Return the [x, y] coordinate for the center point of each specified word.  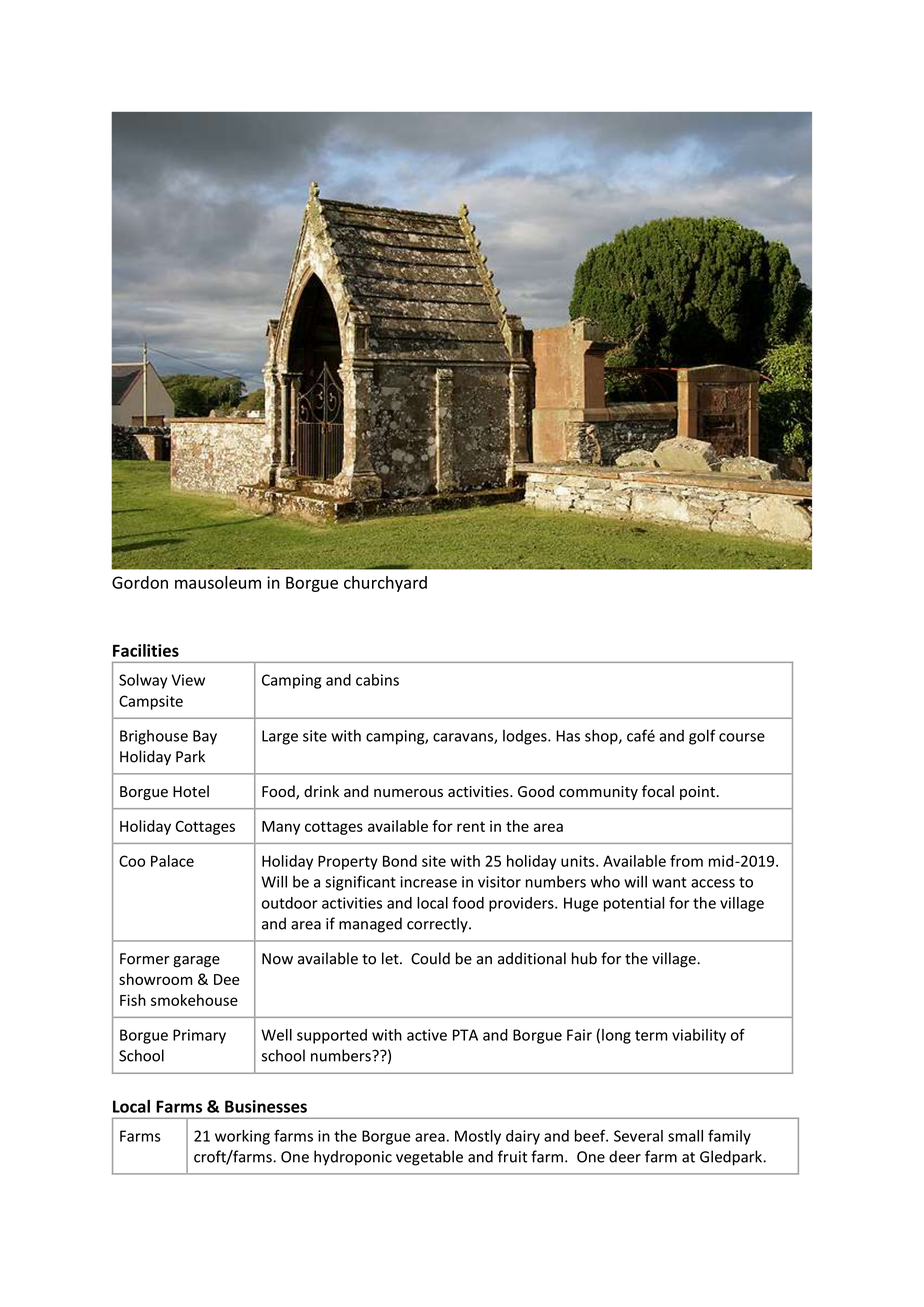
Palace [172, 861]
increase [428, 882]
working [242, 1137]
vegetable [429, 1158]
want [669, 882]
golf [702, 737]
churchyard [385, 584]
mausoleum [218, 582]
